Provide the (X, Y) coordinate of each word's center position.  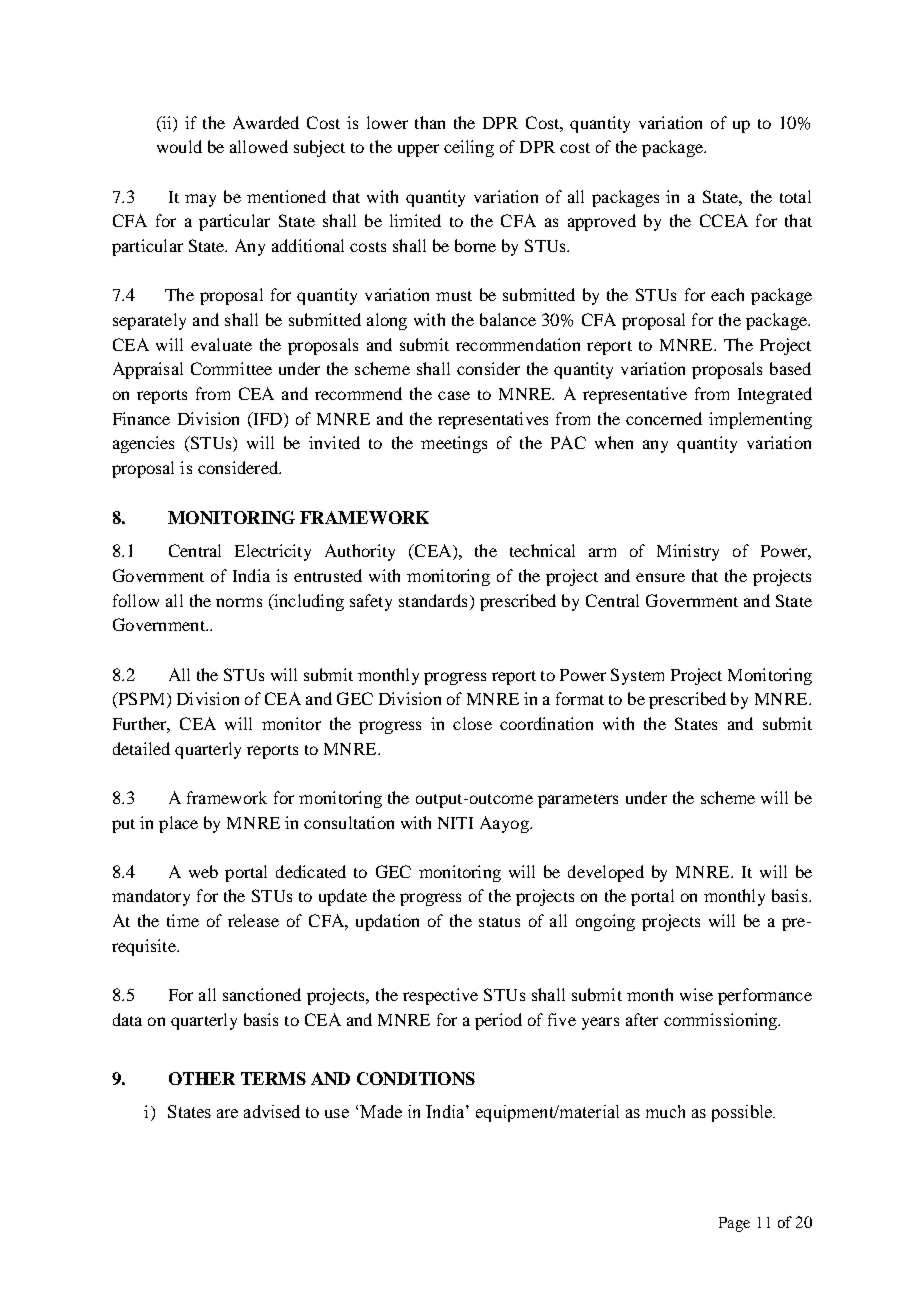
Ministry (688, 552)
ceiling (469, 148)
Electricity (273, 552)
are (227, 1113)
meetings (454, 444)
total (795, 196)
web (203, 871)
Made (381, 1111)
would (179, 146)
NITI (455, 823)
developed (606, 873)
